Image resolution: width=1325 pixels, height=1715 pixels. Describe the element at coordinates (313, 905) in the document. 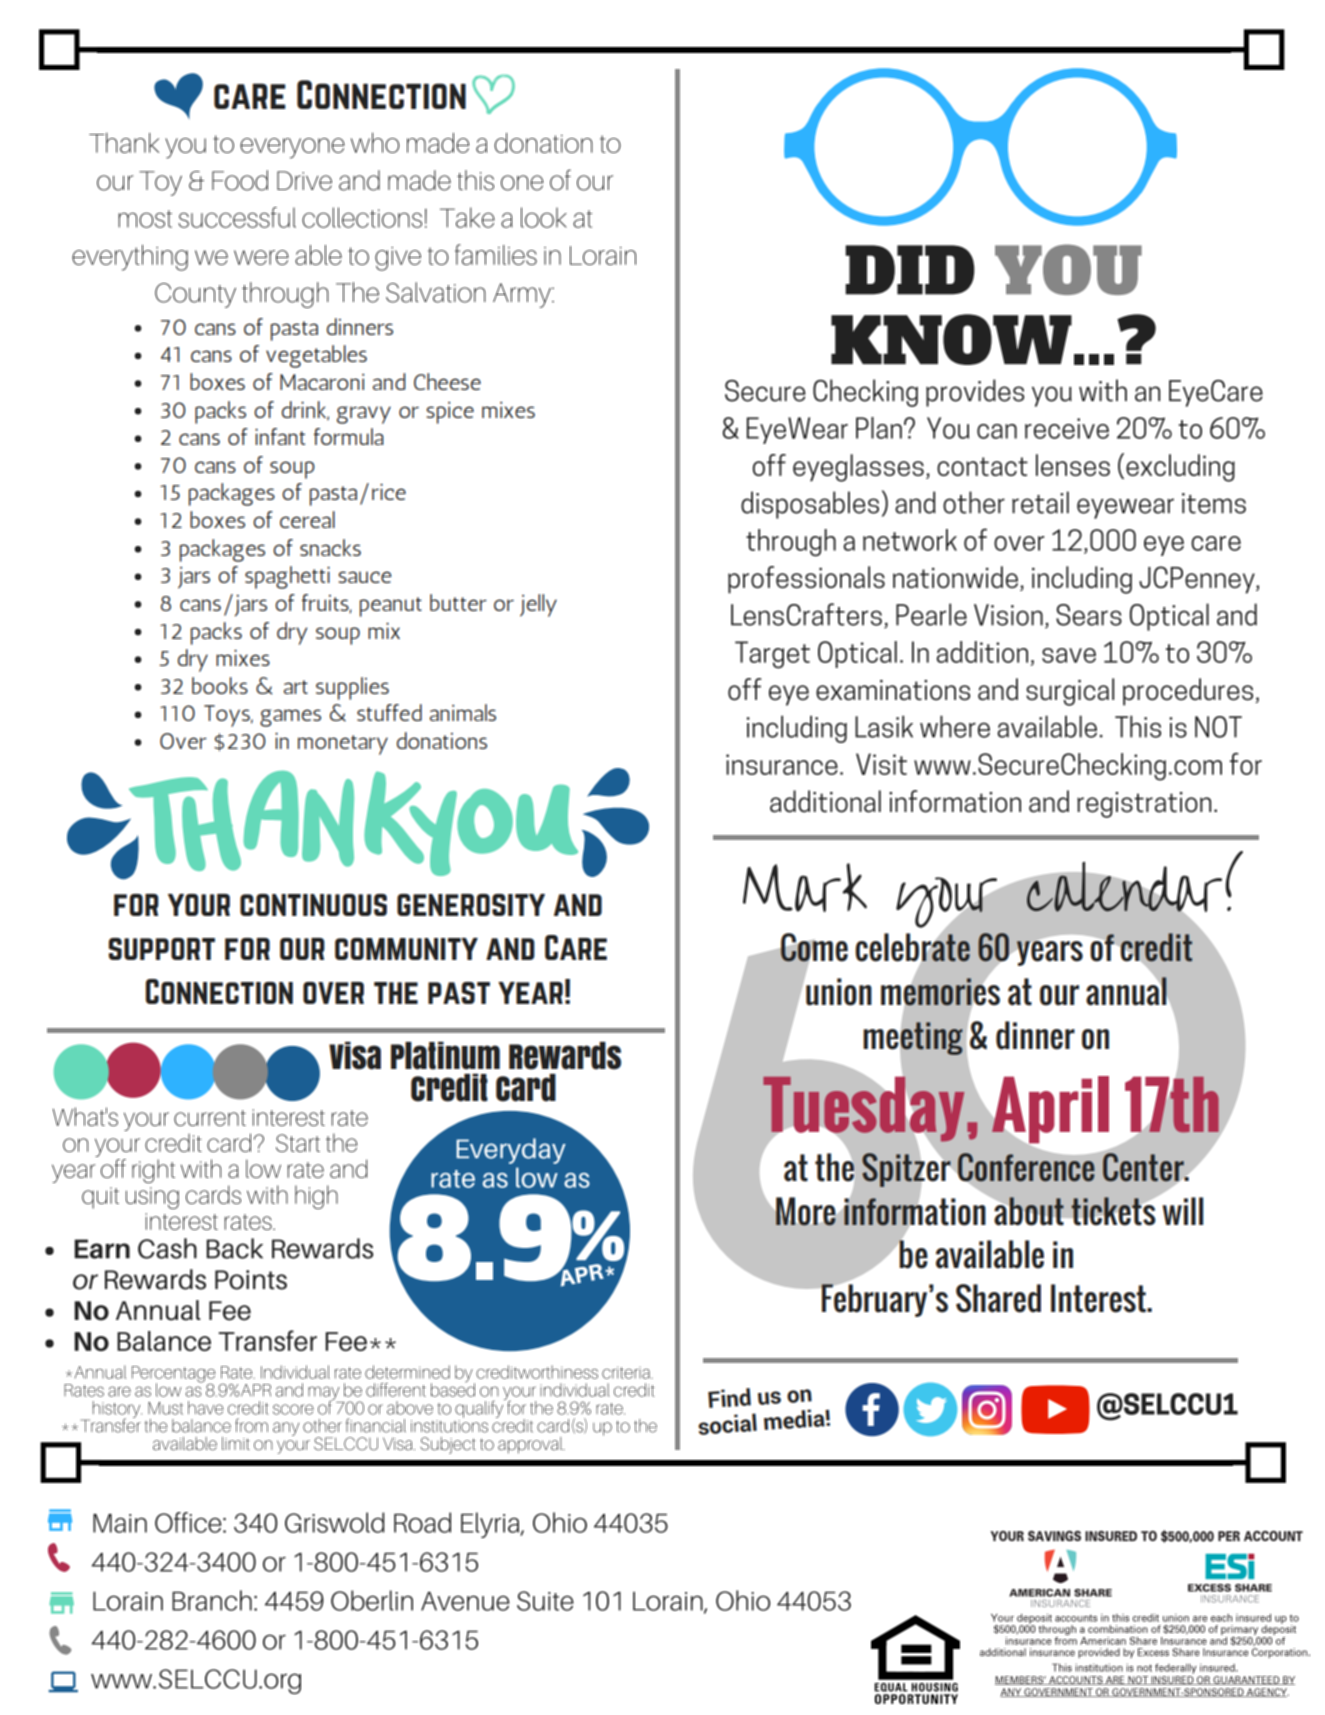

I see `continuous` at that location.
